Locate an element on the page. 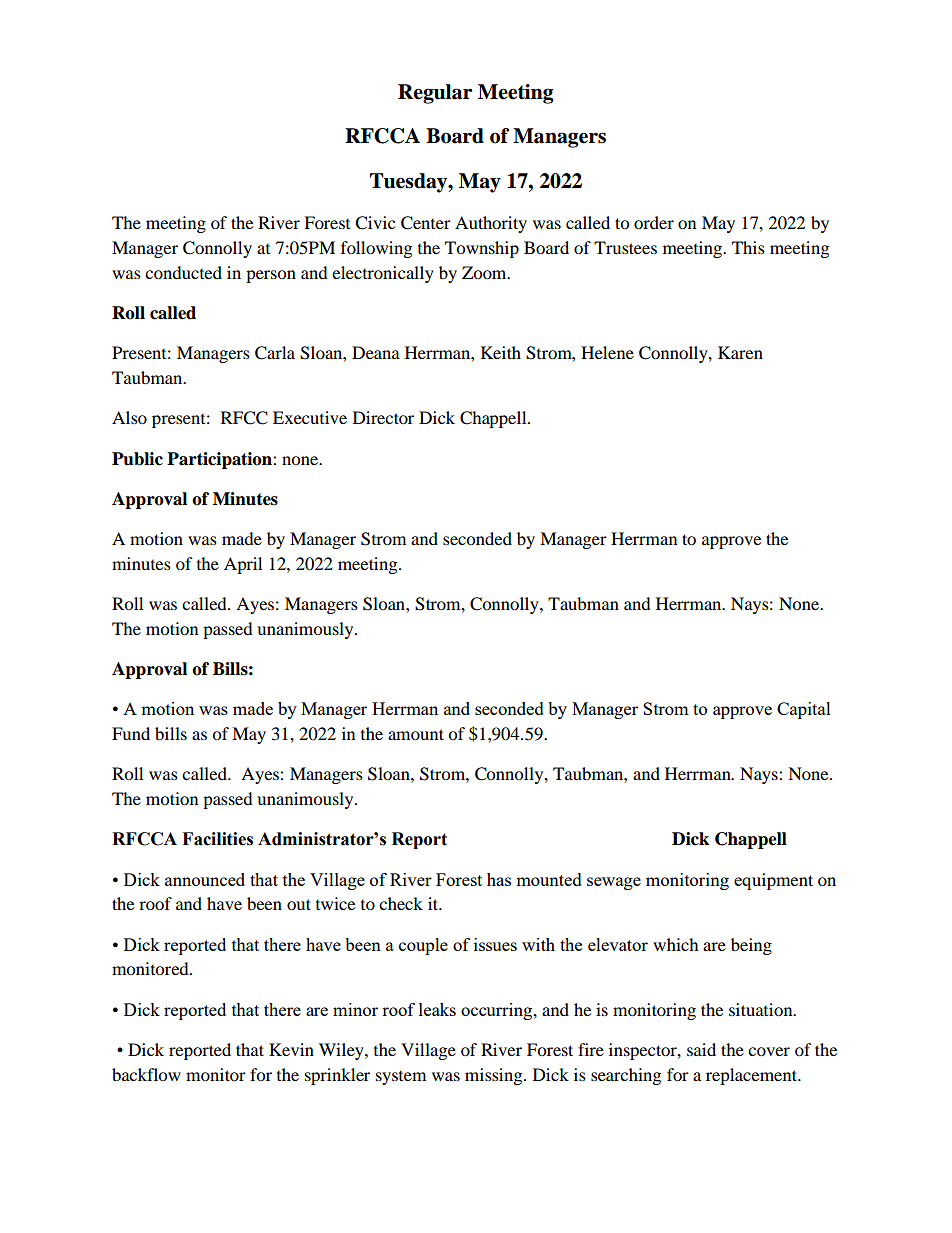 The image size is (952, 1233). April is located at coordinates (243, 565).
